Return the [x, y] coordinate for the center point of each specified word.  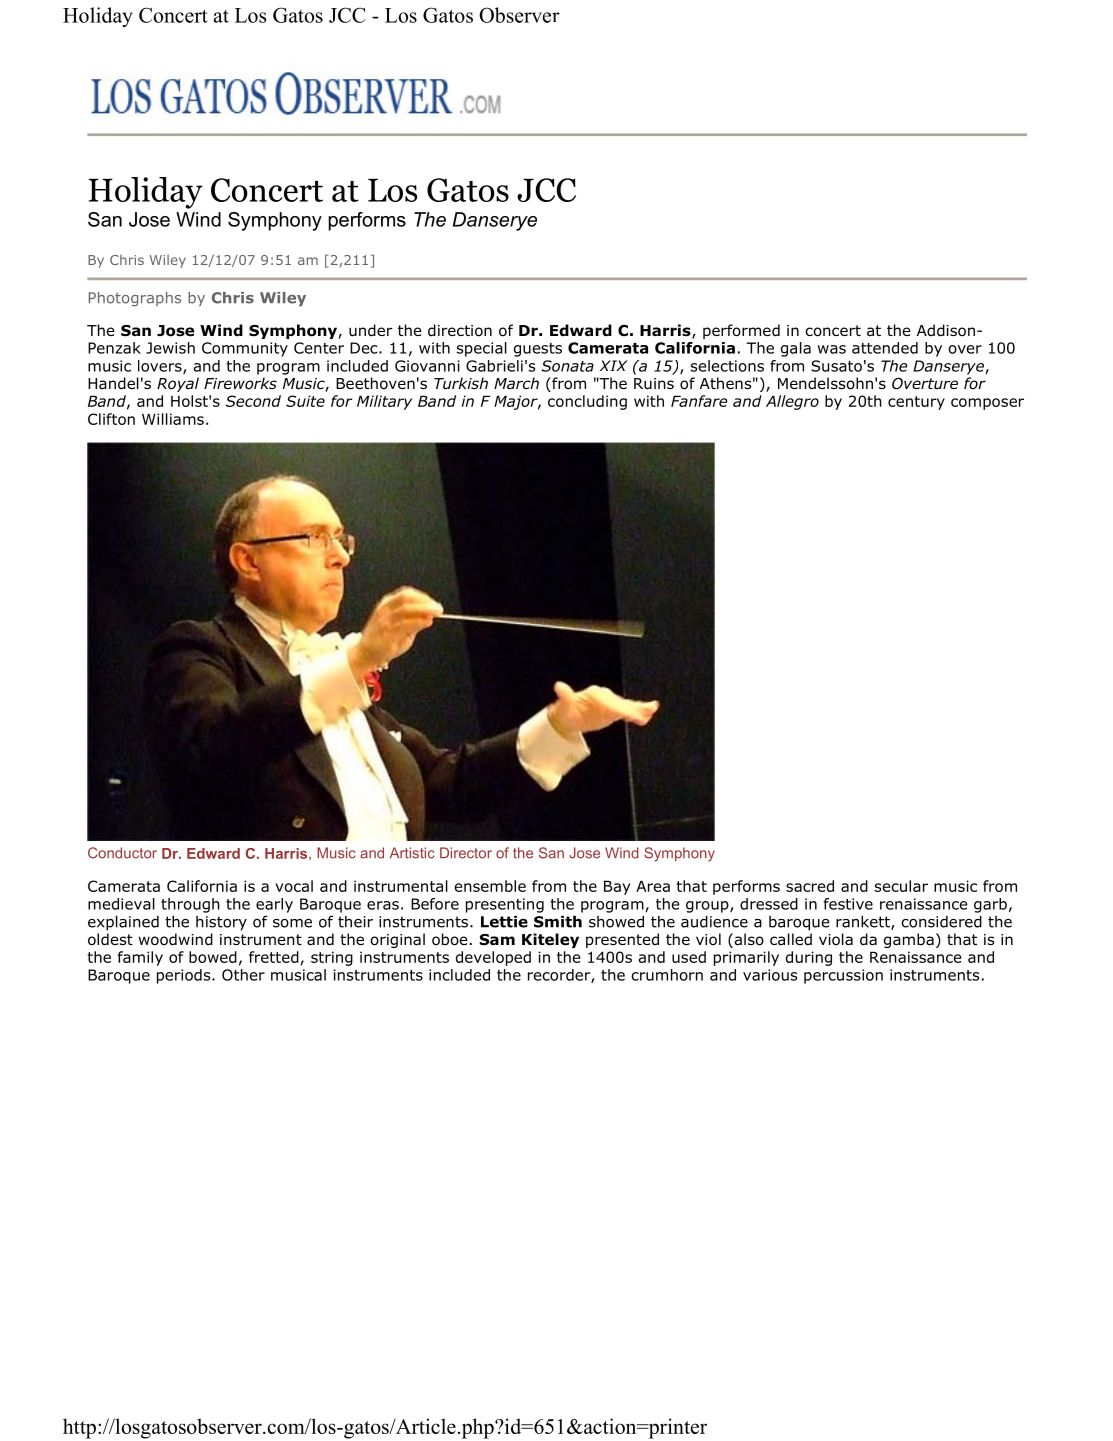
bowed [213, 957]
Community [245, 349]
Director [466, 853]
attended [885, 348]
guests [538, 350]
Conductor [122, 853]
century [916, 403]
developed [493, 958]
